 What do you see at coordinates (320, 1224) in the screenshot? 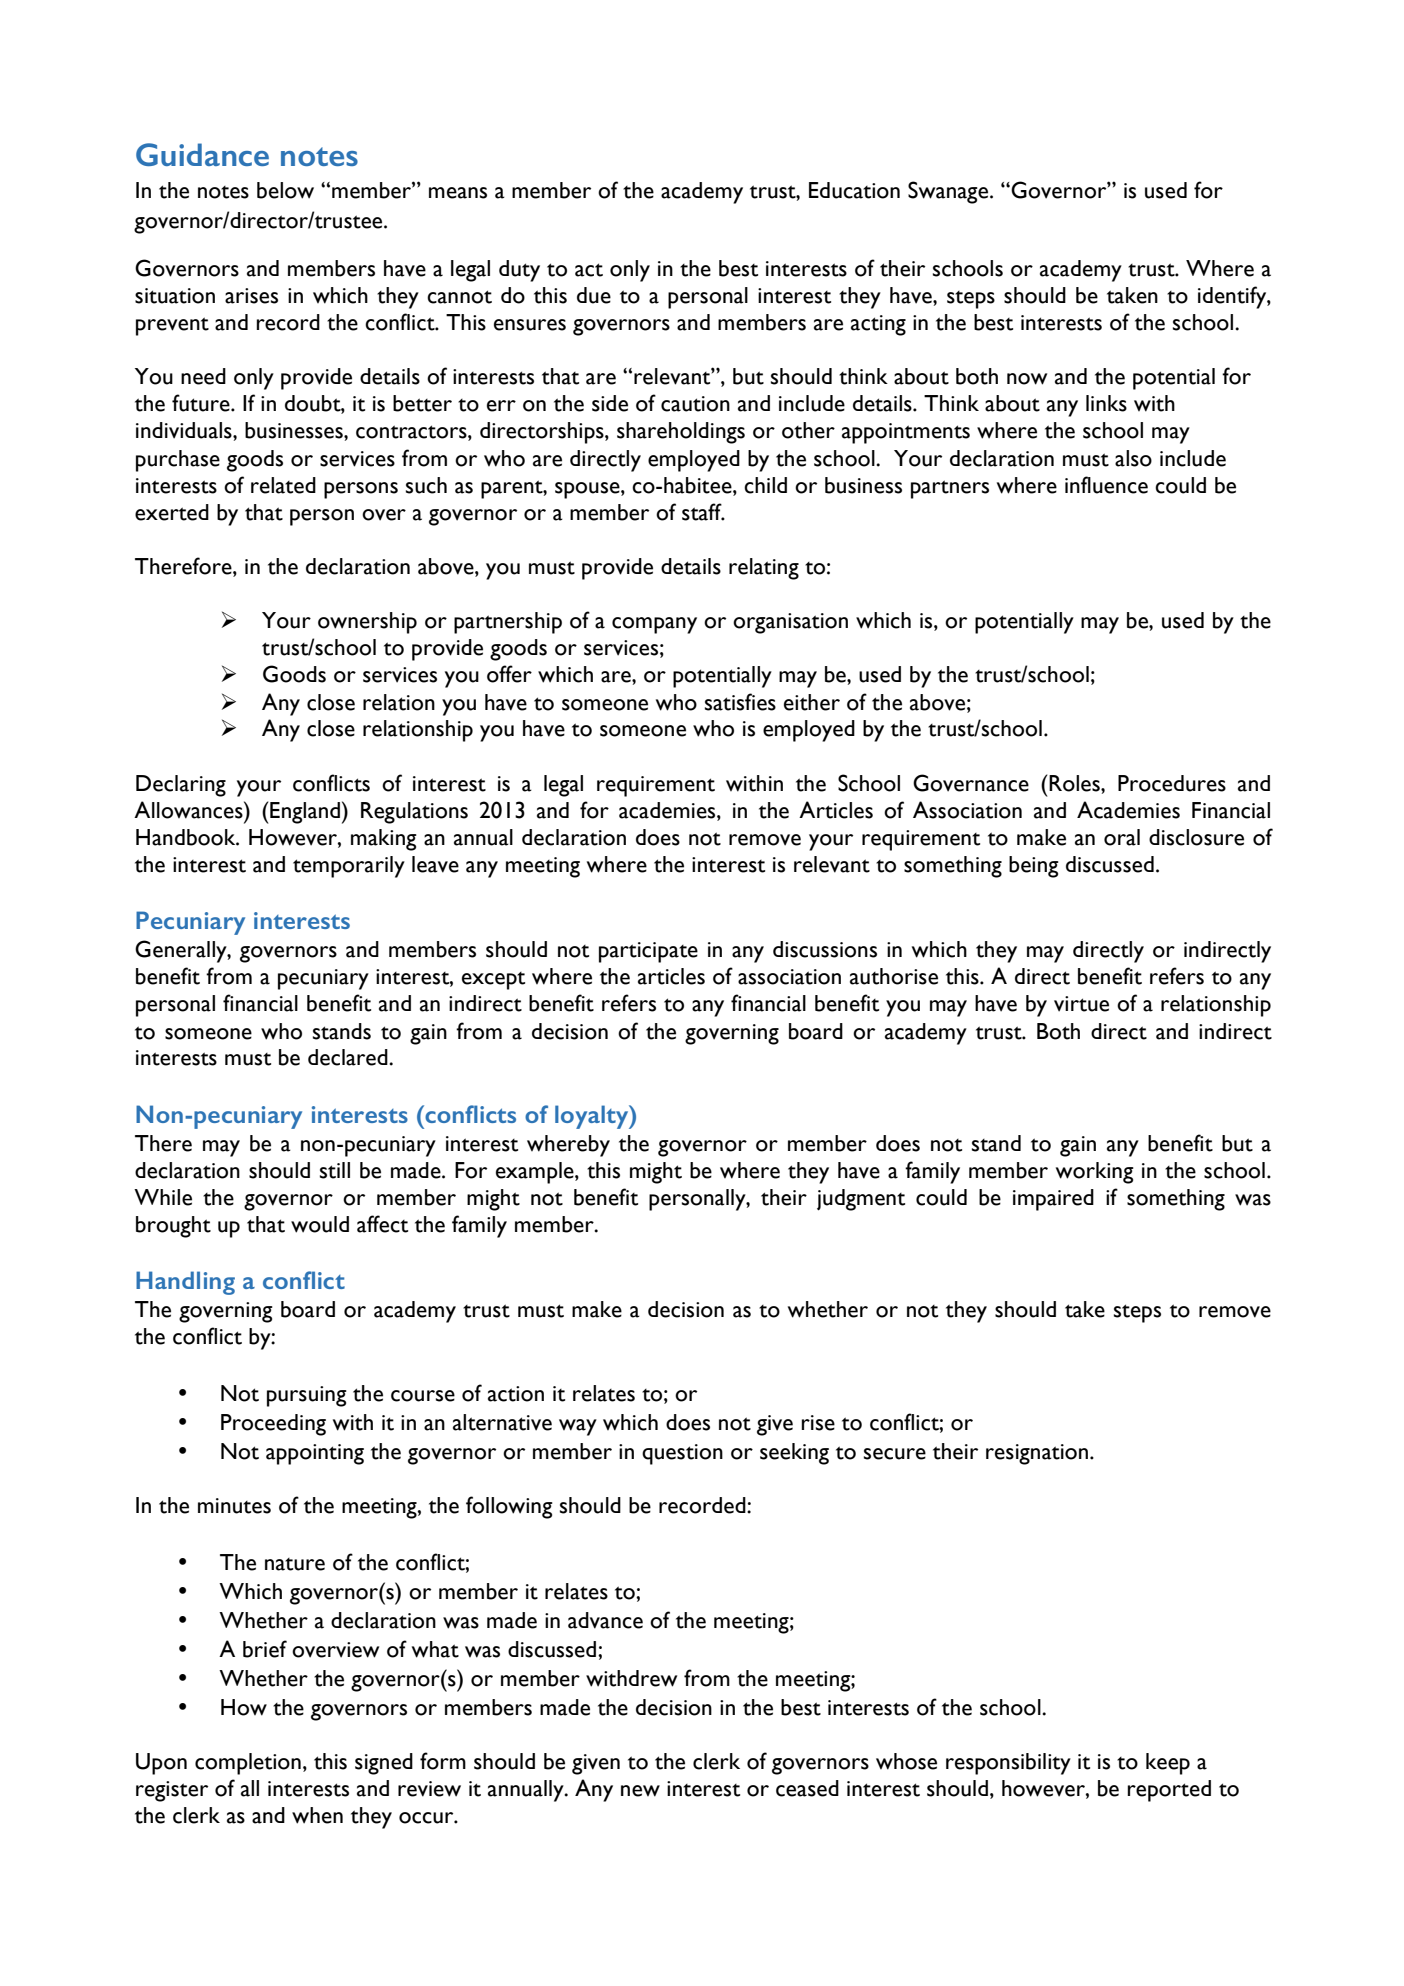
I see `would` at bounding box center [320, 1224].
